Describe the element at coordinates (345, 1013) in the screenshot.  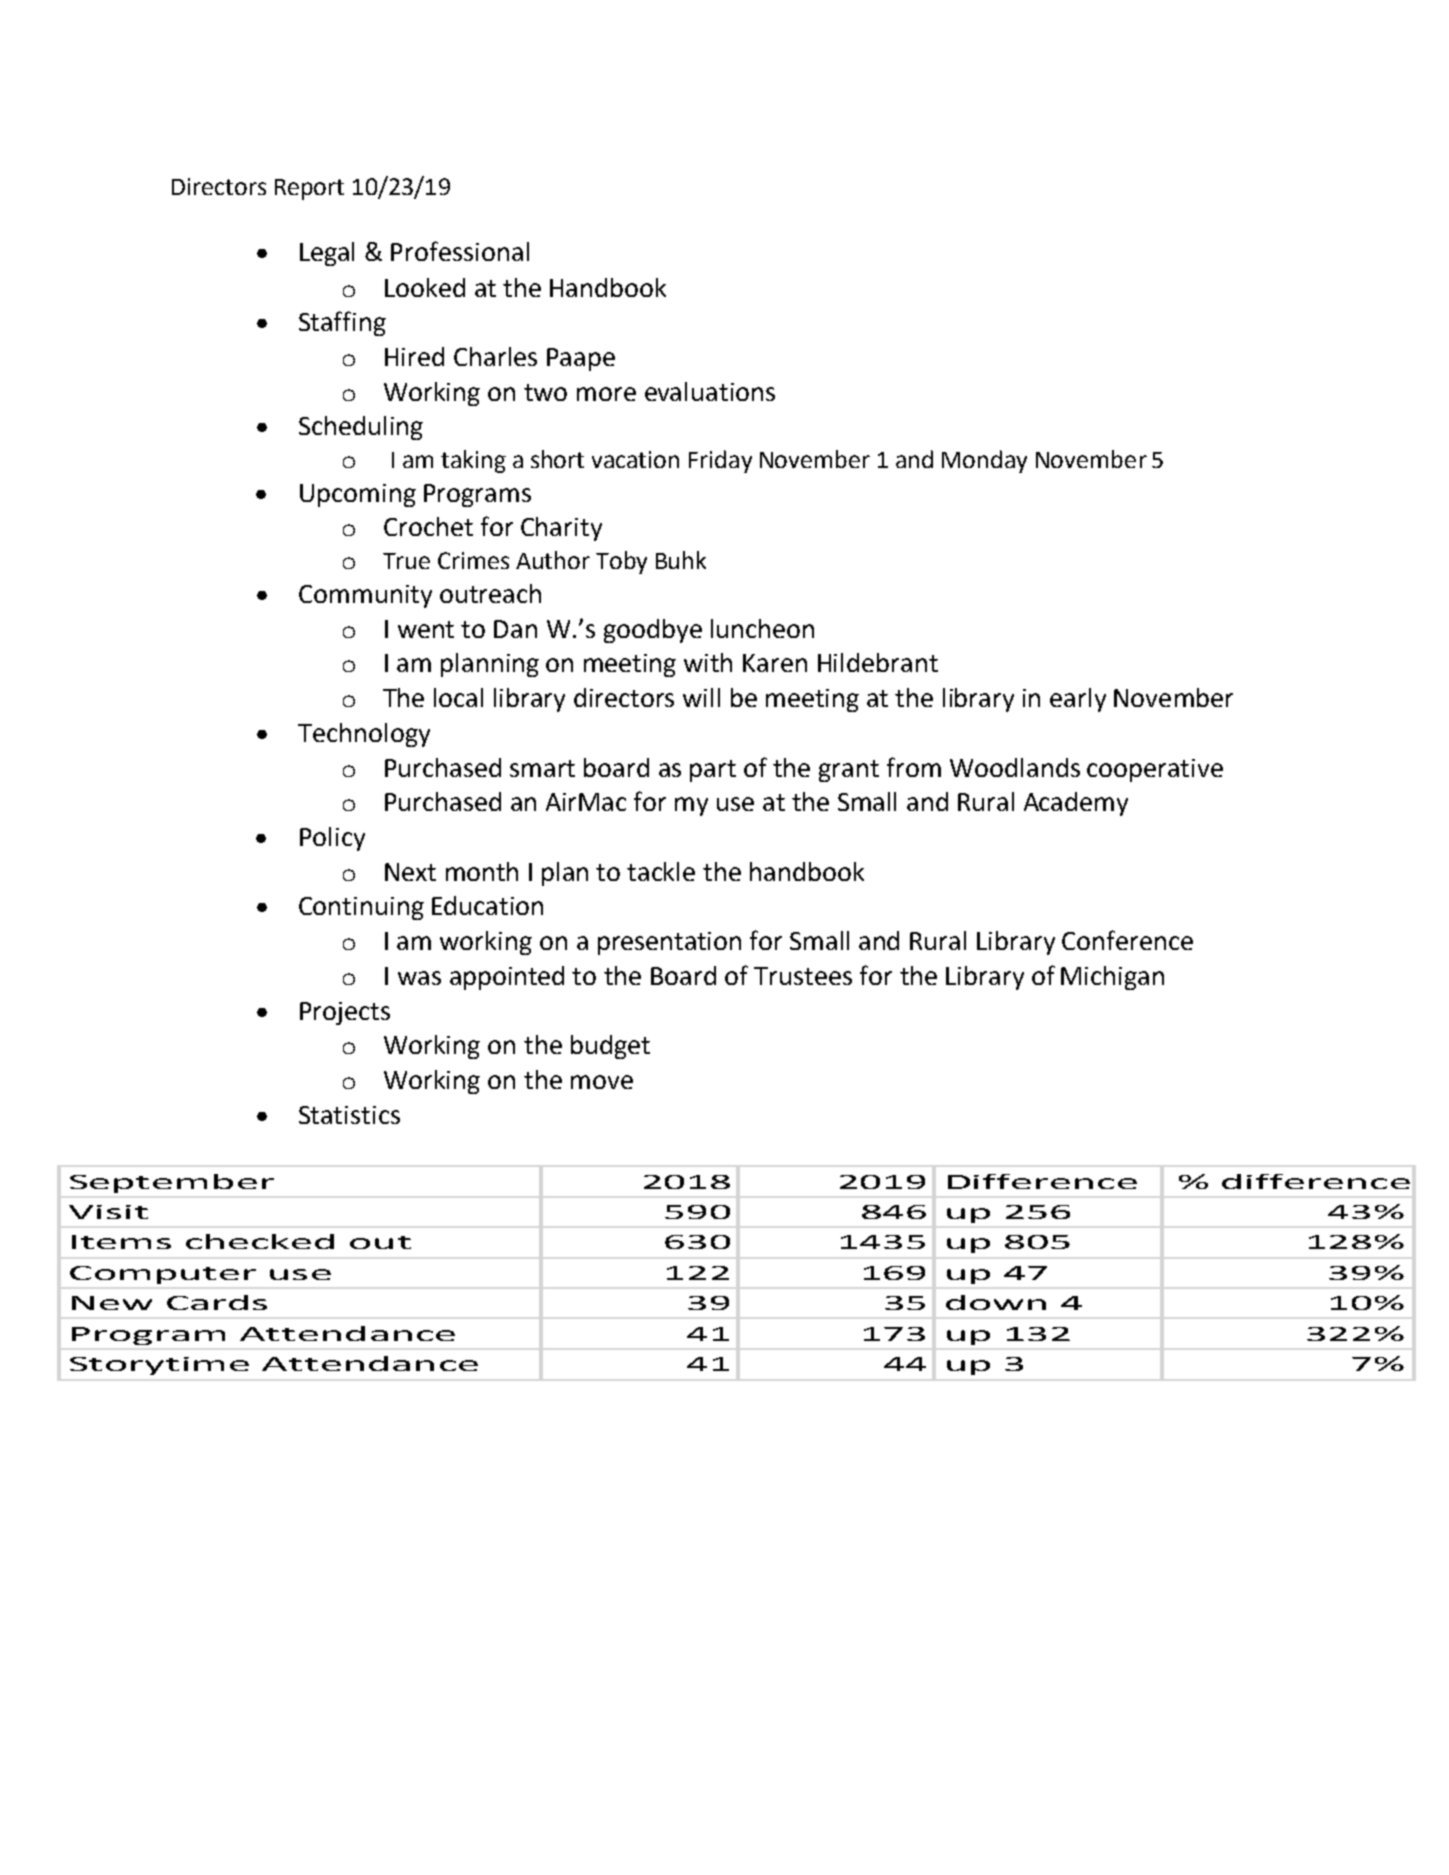
I see `Projects` at that location.
